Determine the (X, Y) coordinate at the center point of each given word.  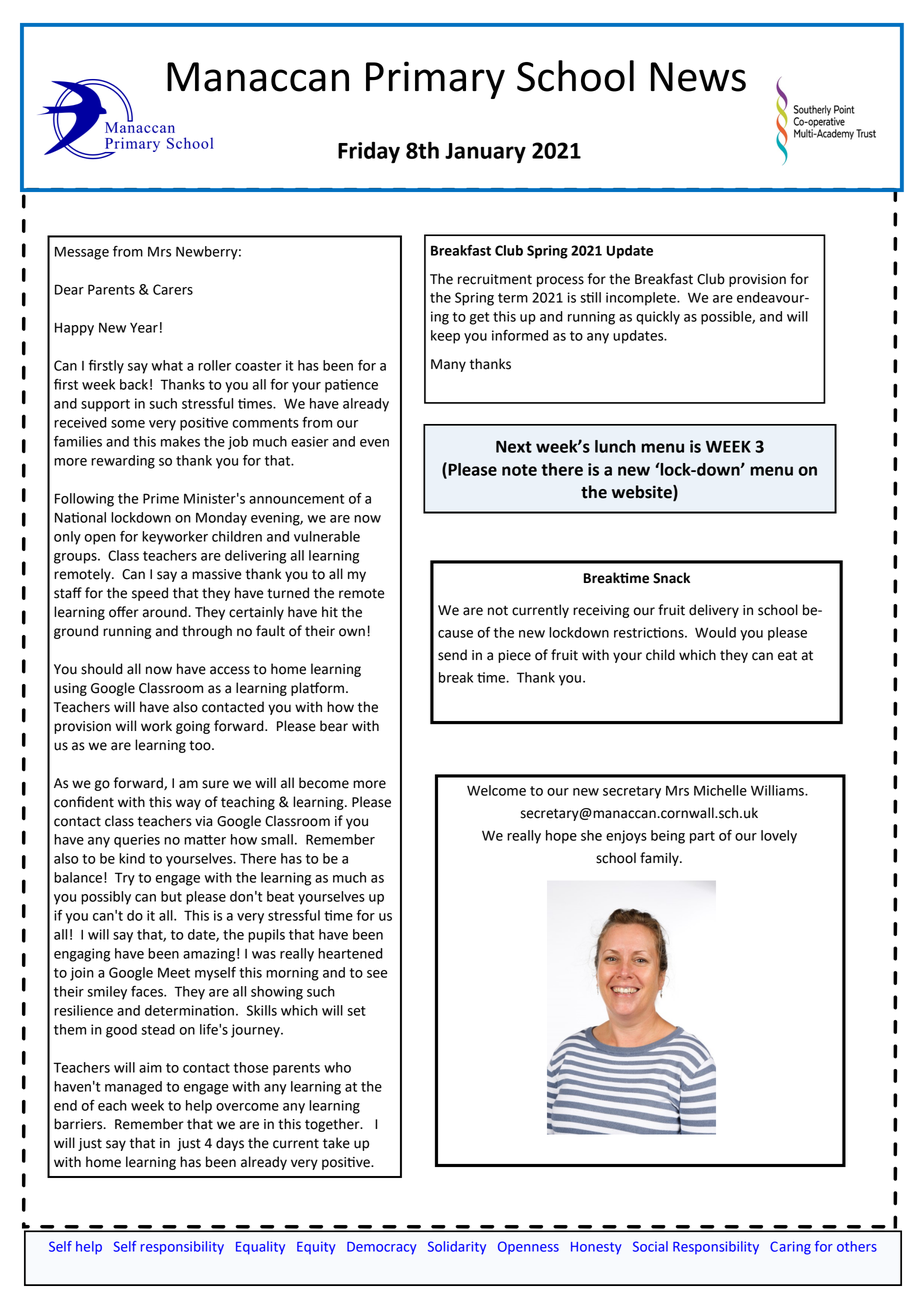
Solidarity (457, 1248)
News (698, 77)
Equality (260, 1248)
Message (82, 253)
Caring (790, 1248)
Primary (435, 80)
